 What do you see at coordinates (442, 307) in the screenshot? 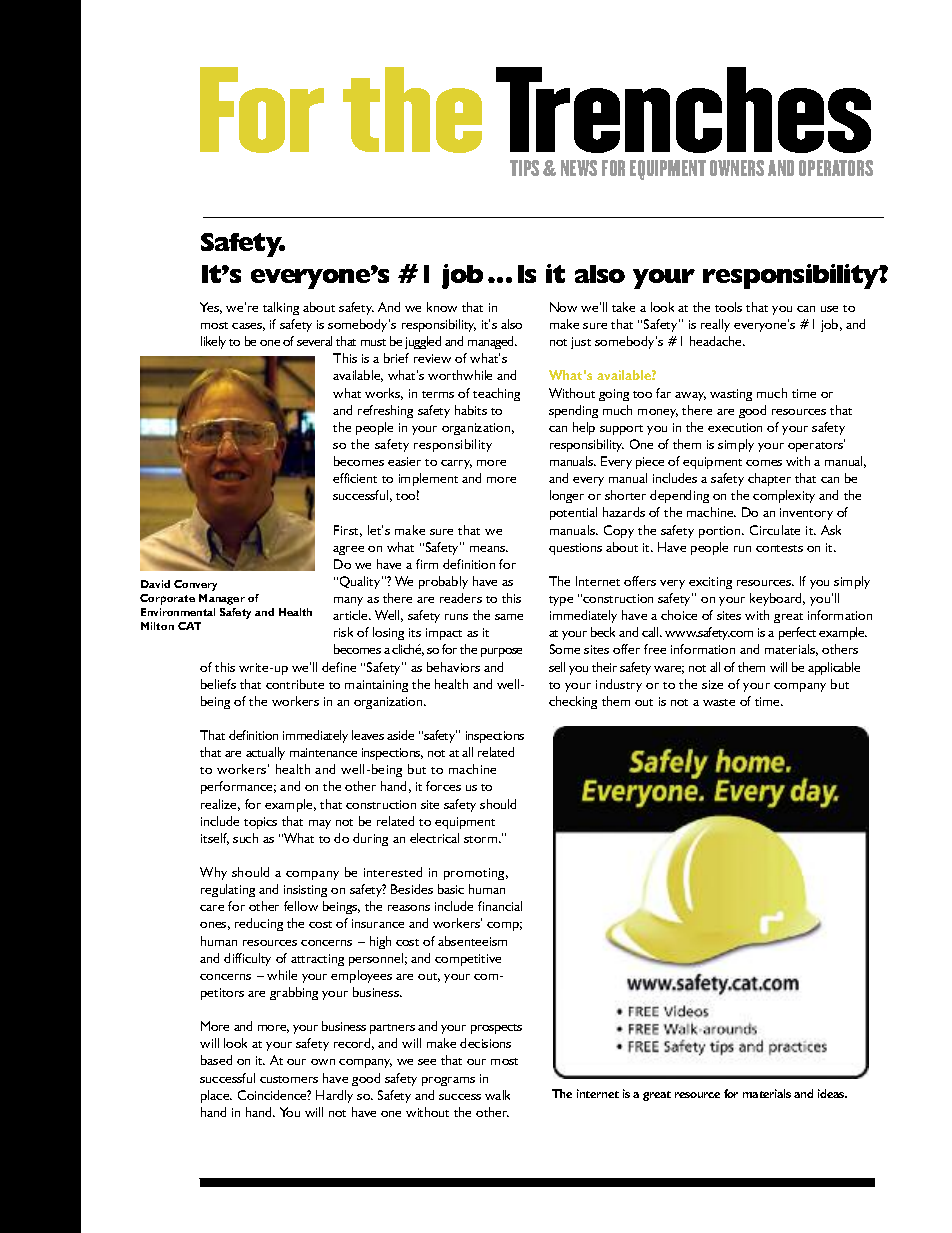
I see `know` at bounding box center [442, 307].
